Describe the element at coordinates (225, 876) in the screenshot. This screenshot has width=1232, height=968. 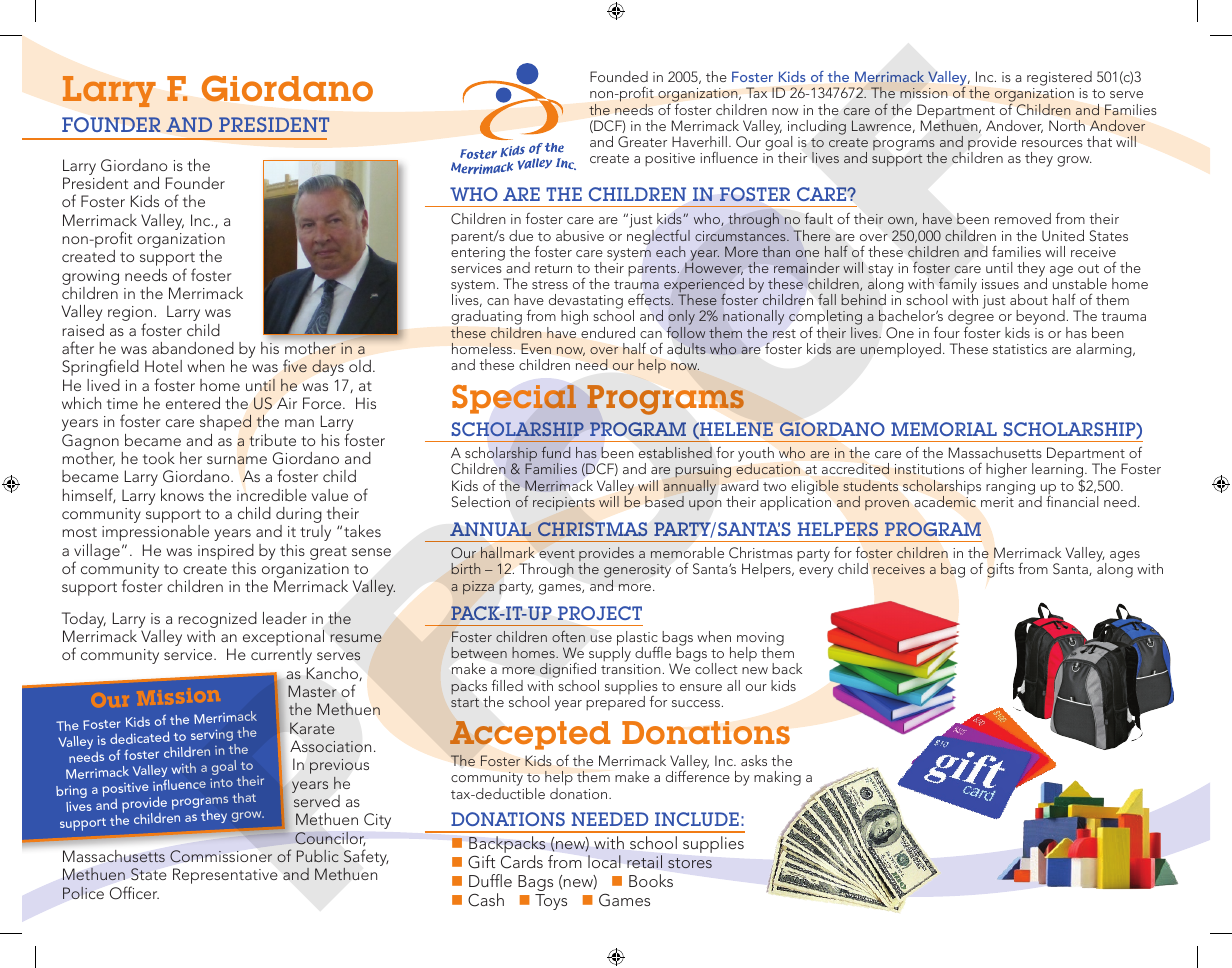
I see `Representative` at that location.
